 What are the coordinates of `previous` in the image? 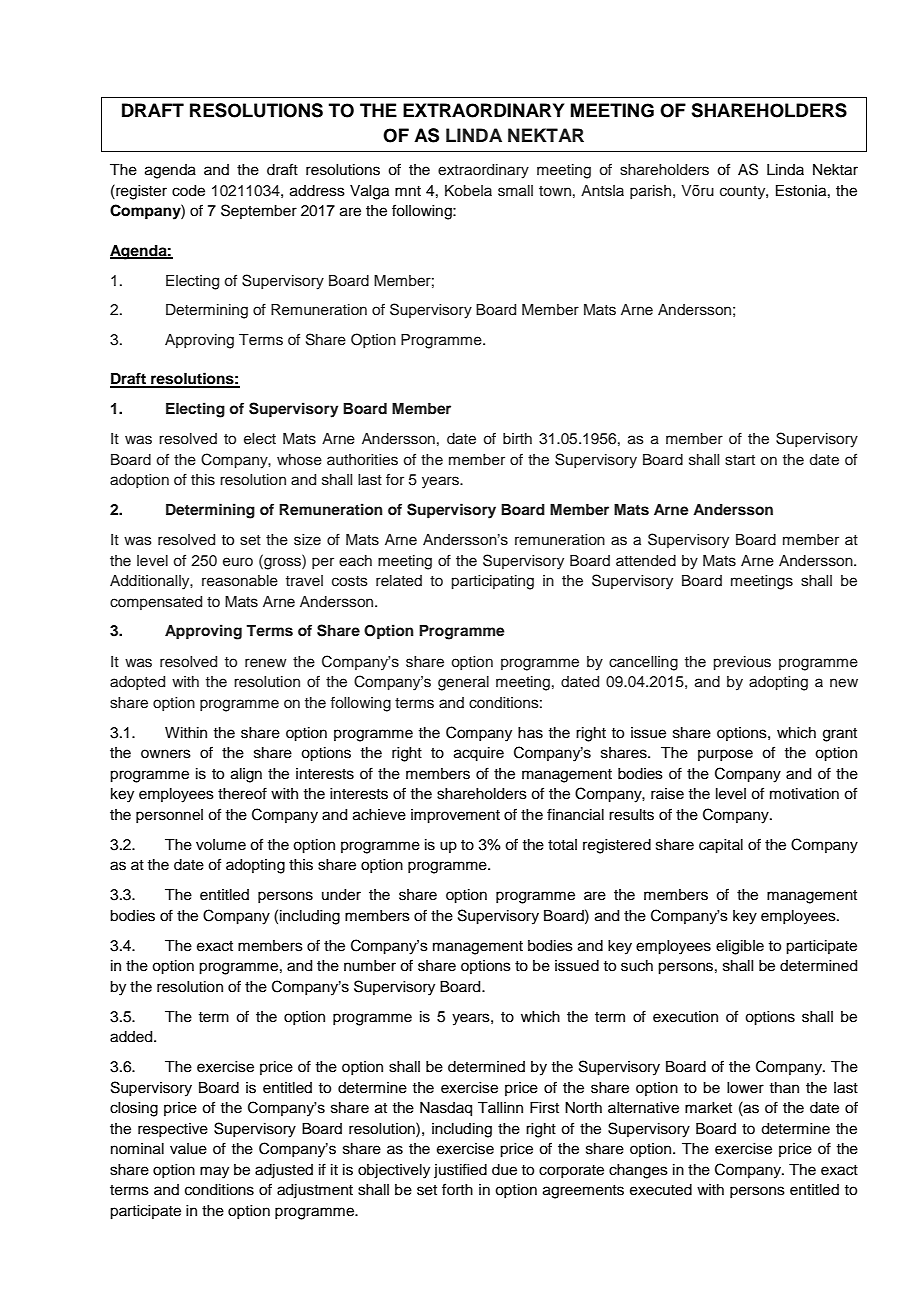 It's located at (742, 663).
